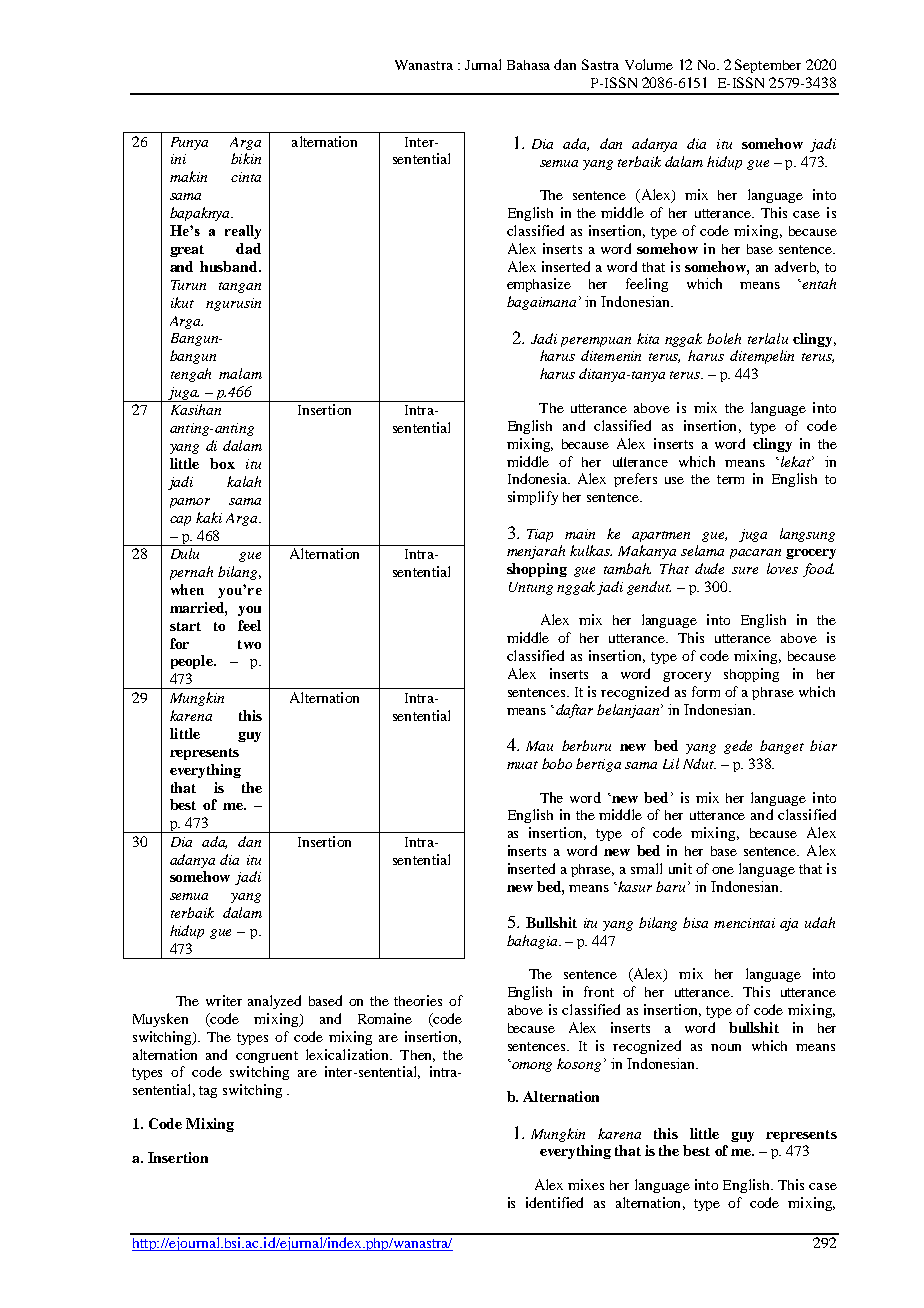 The image size is (924, 1308). What do you see at coordinates (528, 65) in the screenshot?
I see `Bahasa` at bounding box center [528, 65].
